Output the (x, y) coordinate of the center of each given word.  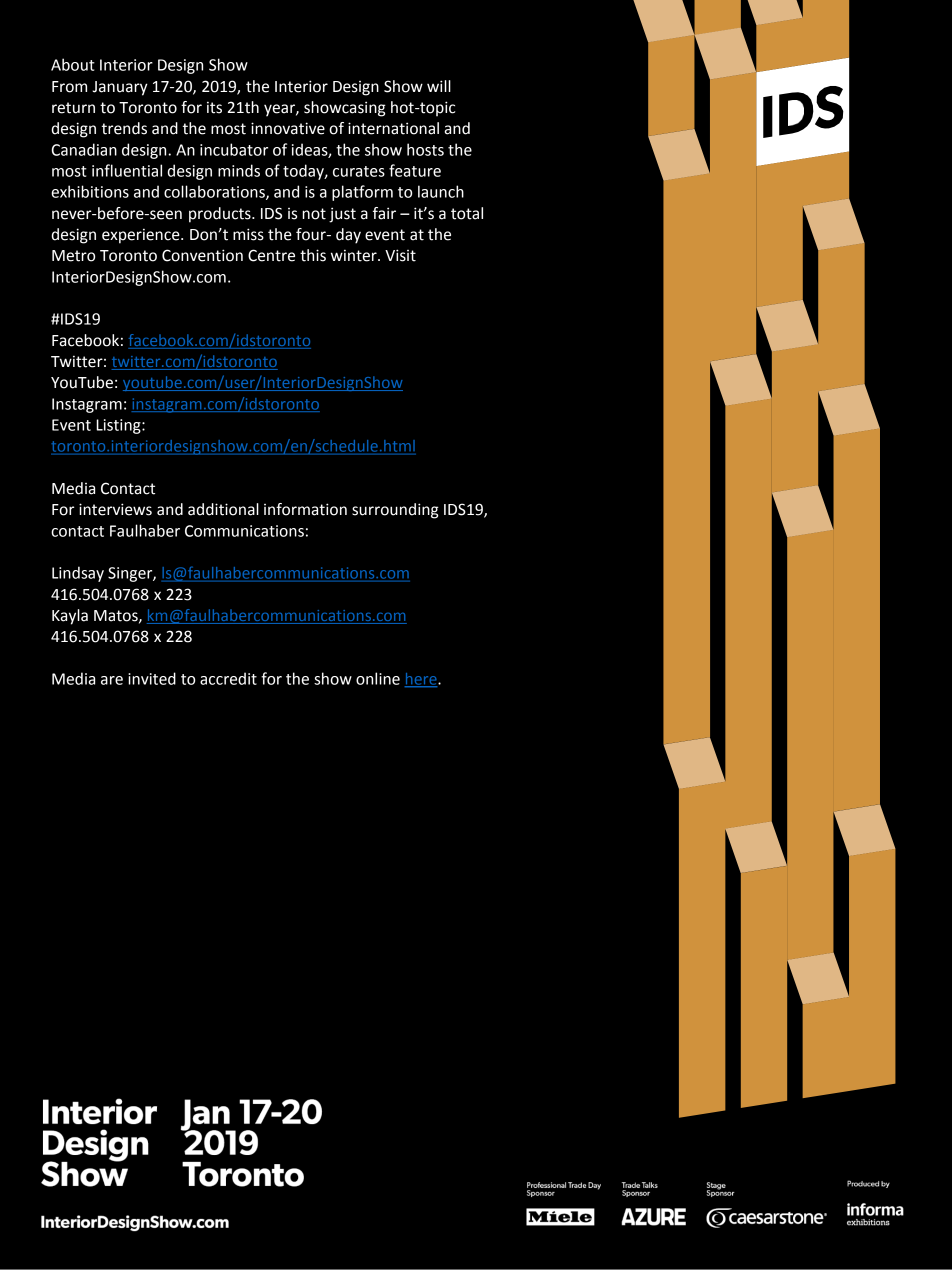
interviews (115, 509)
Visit (400, 255)
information (305, 509)
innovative (288, 128)
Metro (73, 256)
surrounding (395, 511)
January (120, 88)
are (112, 680)
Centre (271, 255)
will (439, 86)
